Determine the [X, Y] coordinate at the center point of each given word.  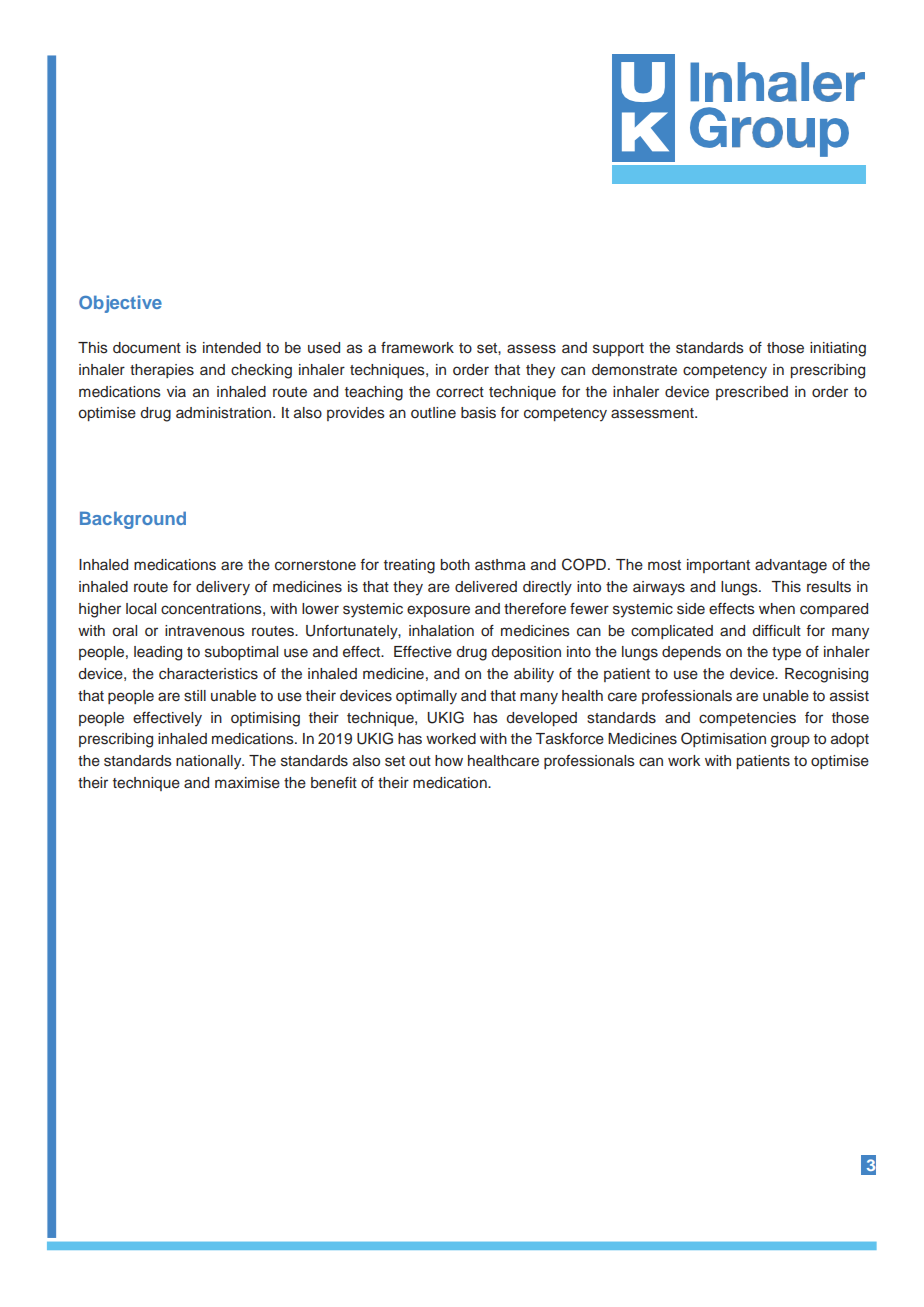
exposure [438, 611]
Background [133, 520]
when [777, 609]
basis [478, 413]
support [618, 349]
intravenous [205, 631]
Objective [120, 304]
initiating [838, 349]
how [449, 761]
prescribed [752, 393]
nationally [210, 762]
